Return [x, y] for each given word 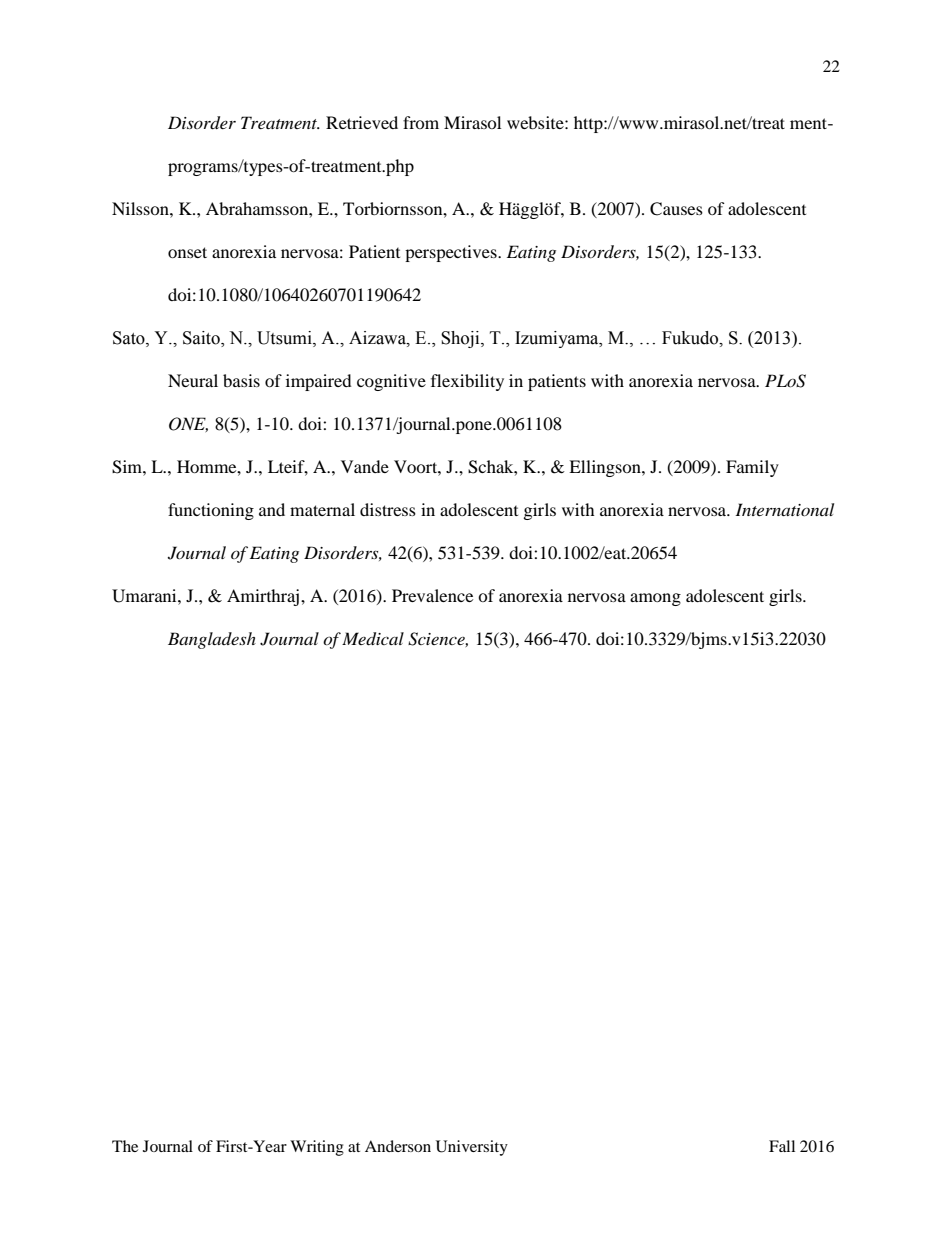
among [655, 599]
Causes [676, 209]
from [421, 122]
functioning [211, 511]
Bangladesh [212, 640]
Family [752, 468]
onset [187, 252]
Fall [782, 1146]
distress [388, 509]
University [472, 1148]
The [125, 1146]
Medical [373, 639]
